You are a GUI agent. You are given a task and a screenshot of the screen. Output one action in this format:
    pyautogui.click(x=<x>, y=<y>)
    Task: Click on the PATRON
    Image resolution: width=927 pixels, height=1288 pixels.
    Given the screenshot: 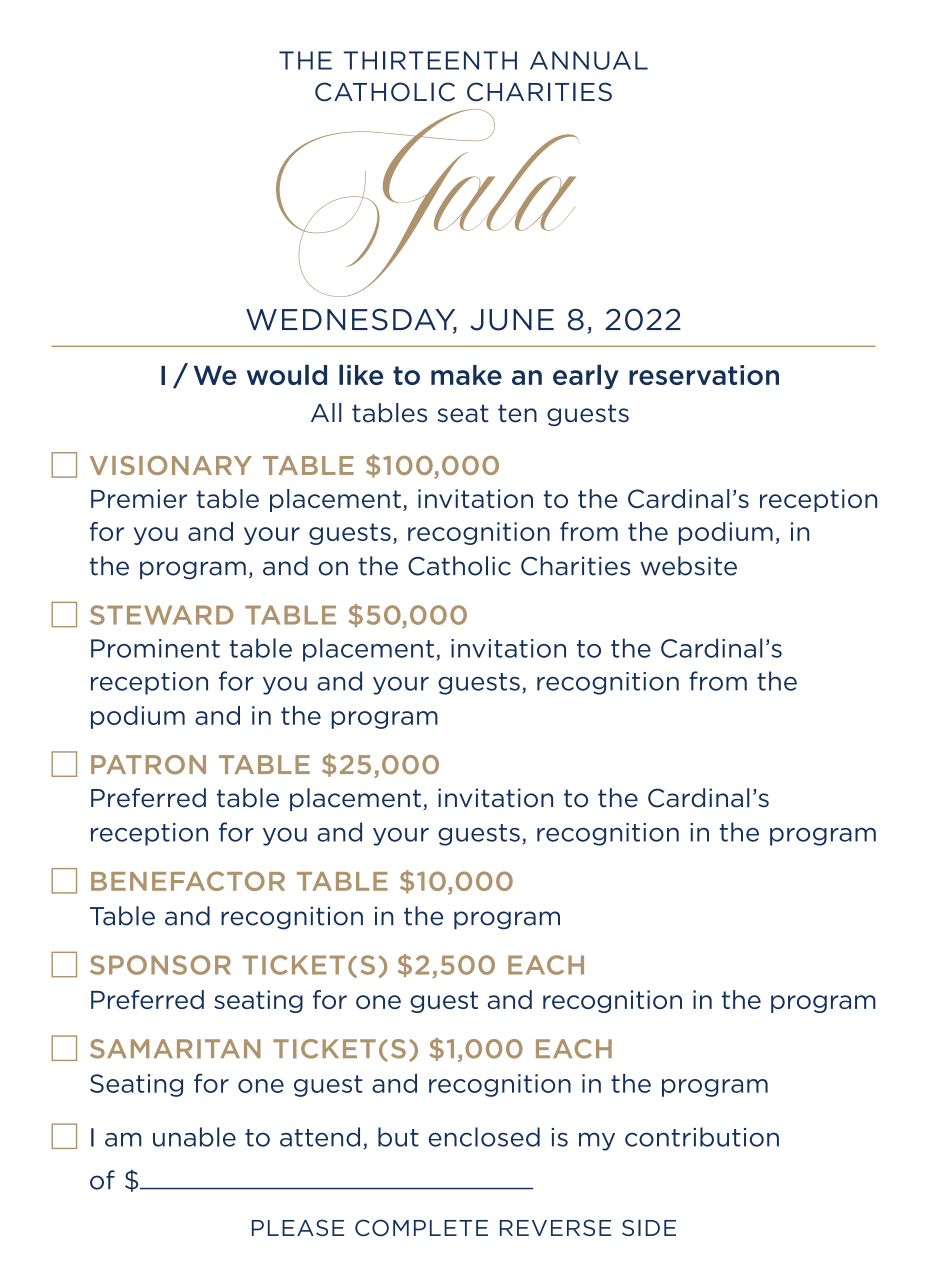 What is the action you would take?
    pyautogui.click(x=148, y=765)
